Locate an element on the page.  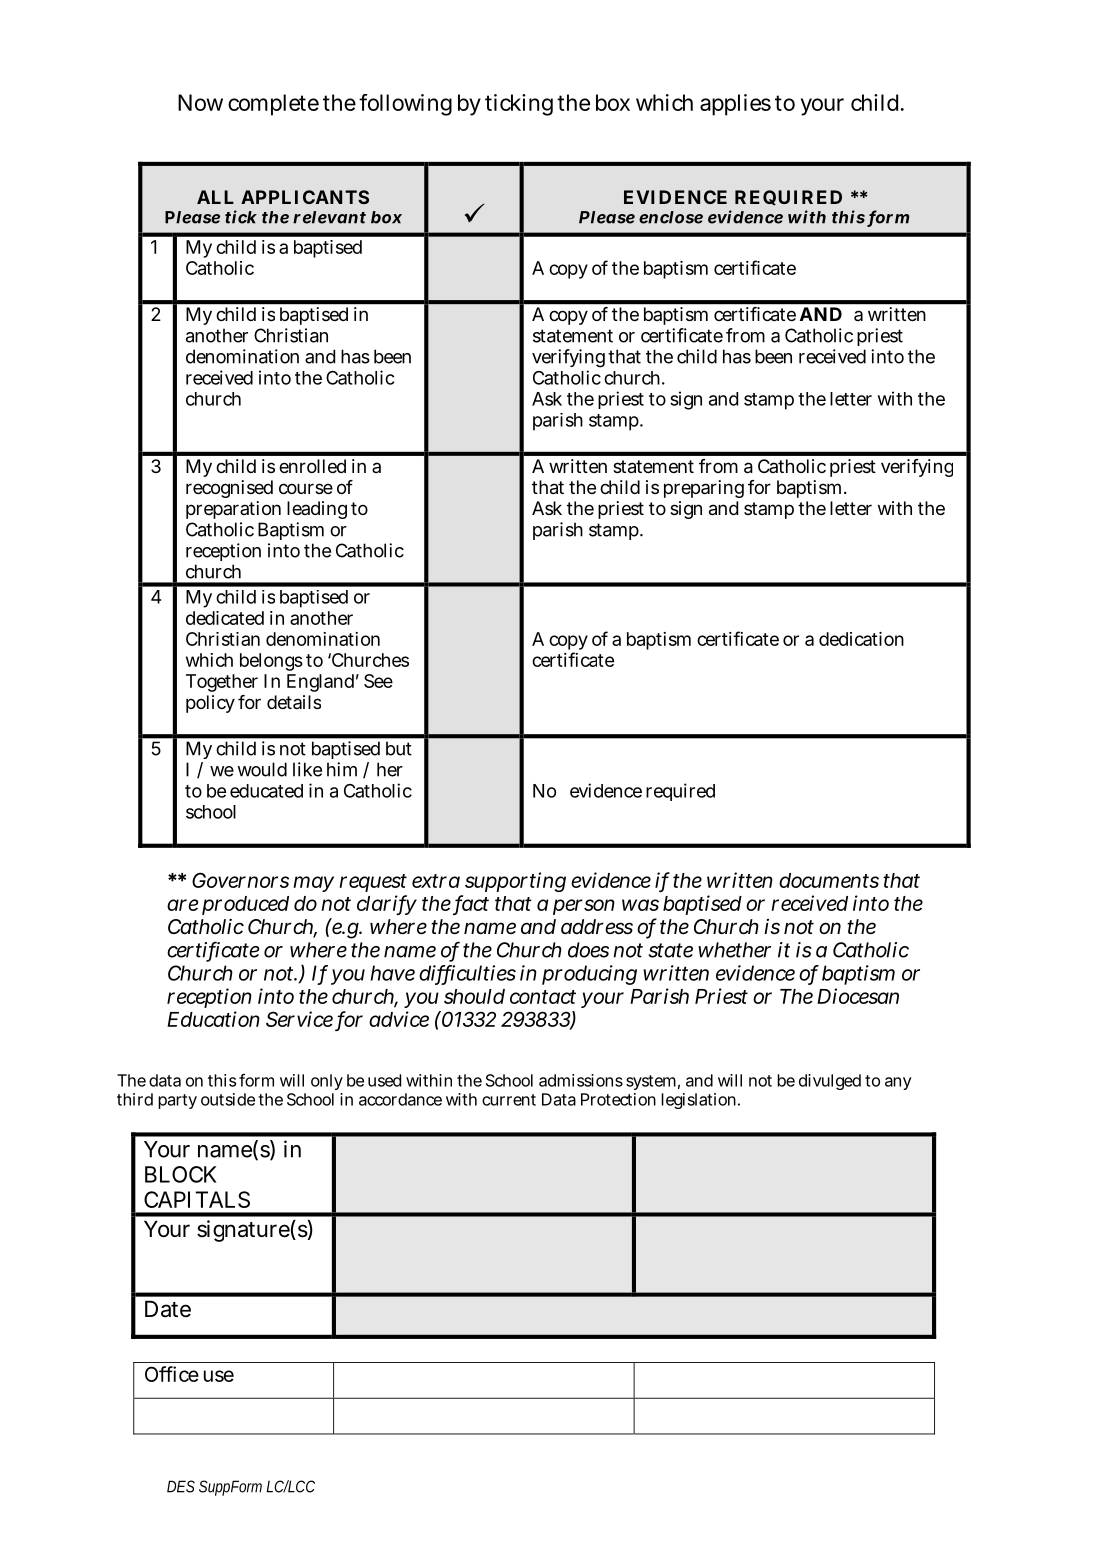
dedication is located at coordinates (861, 639).
